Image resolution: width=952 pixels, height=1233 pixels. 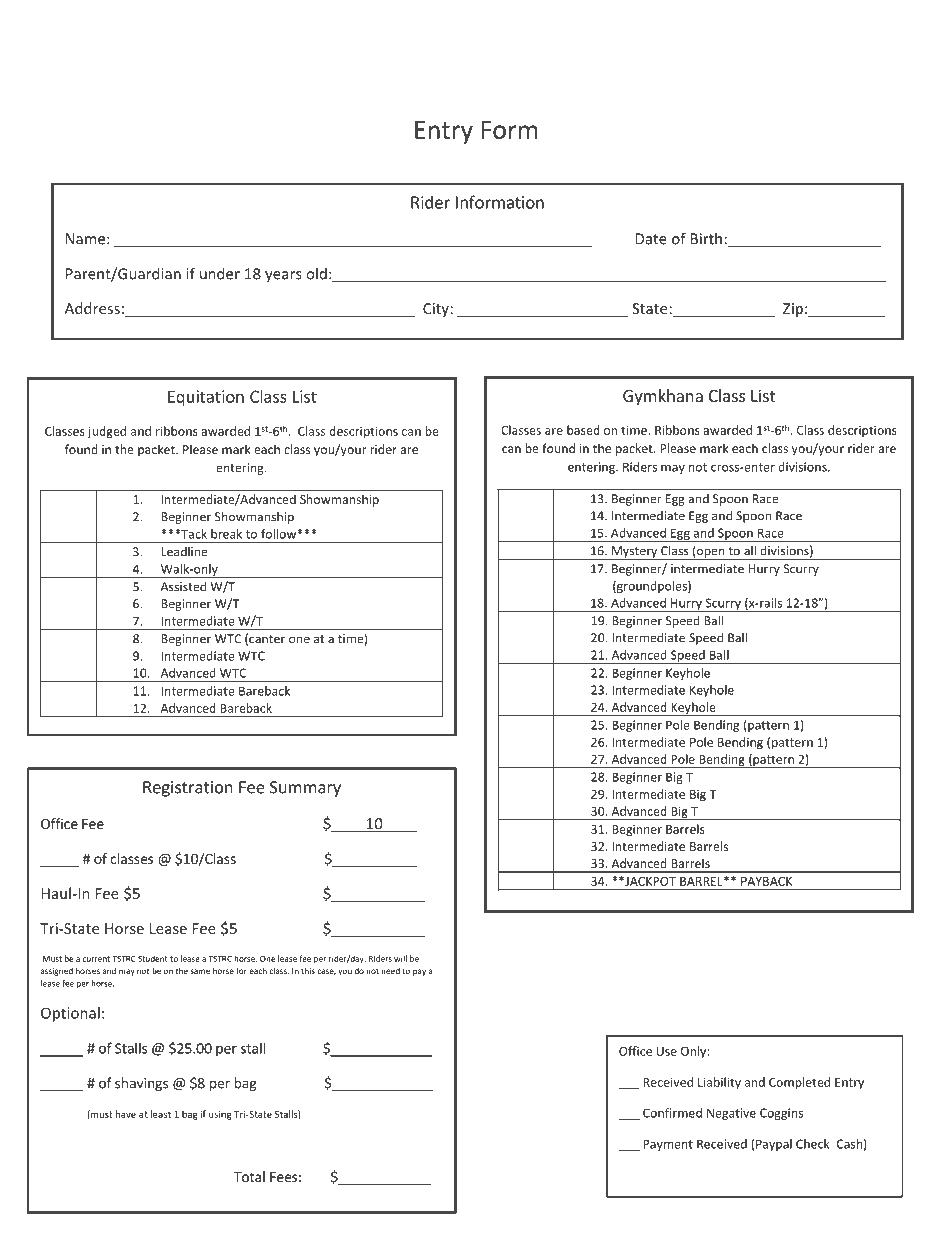 What do you see at coordinates (305, 789) in the image?
I see `Summary` at bounding box center [305, 789].
